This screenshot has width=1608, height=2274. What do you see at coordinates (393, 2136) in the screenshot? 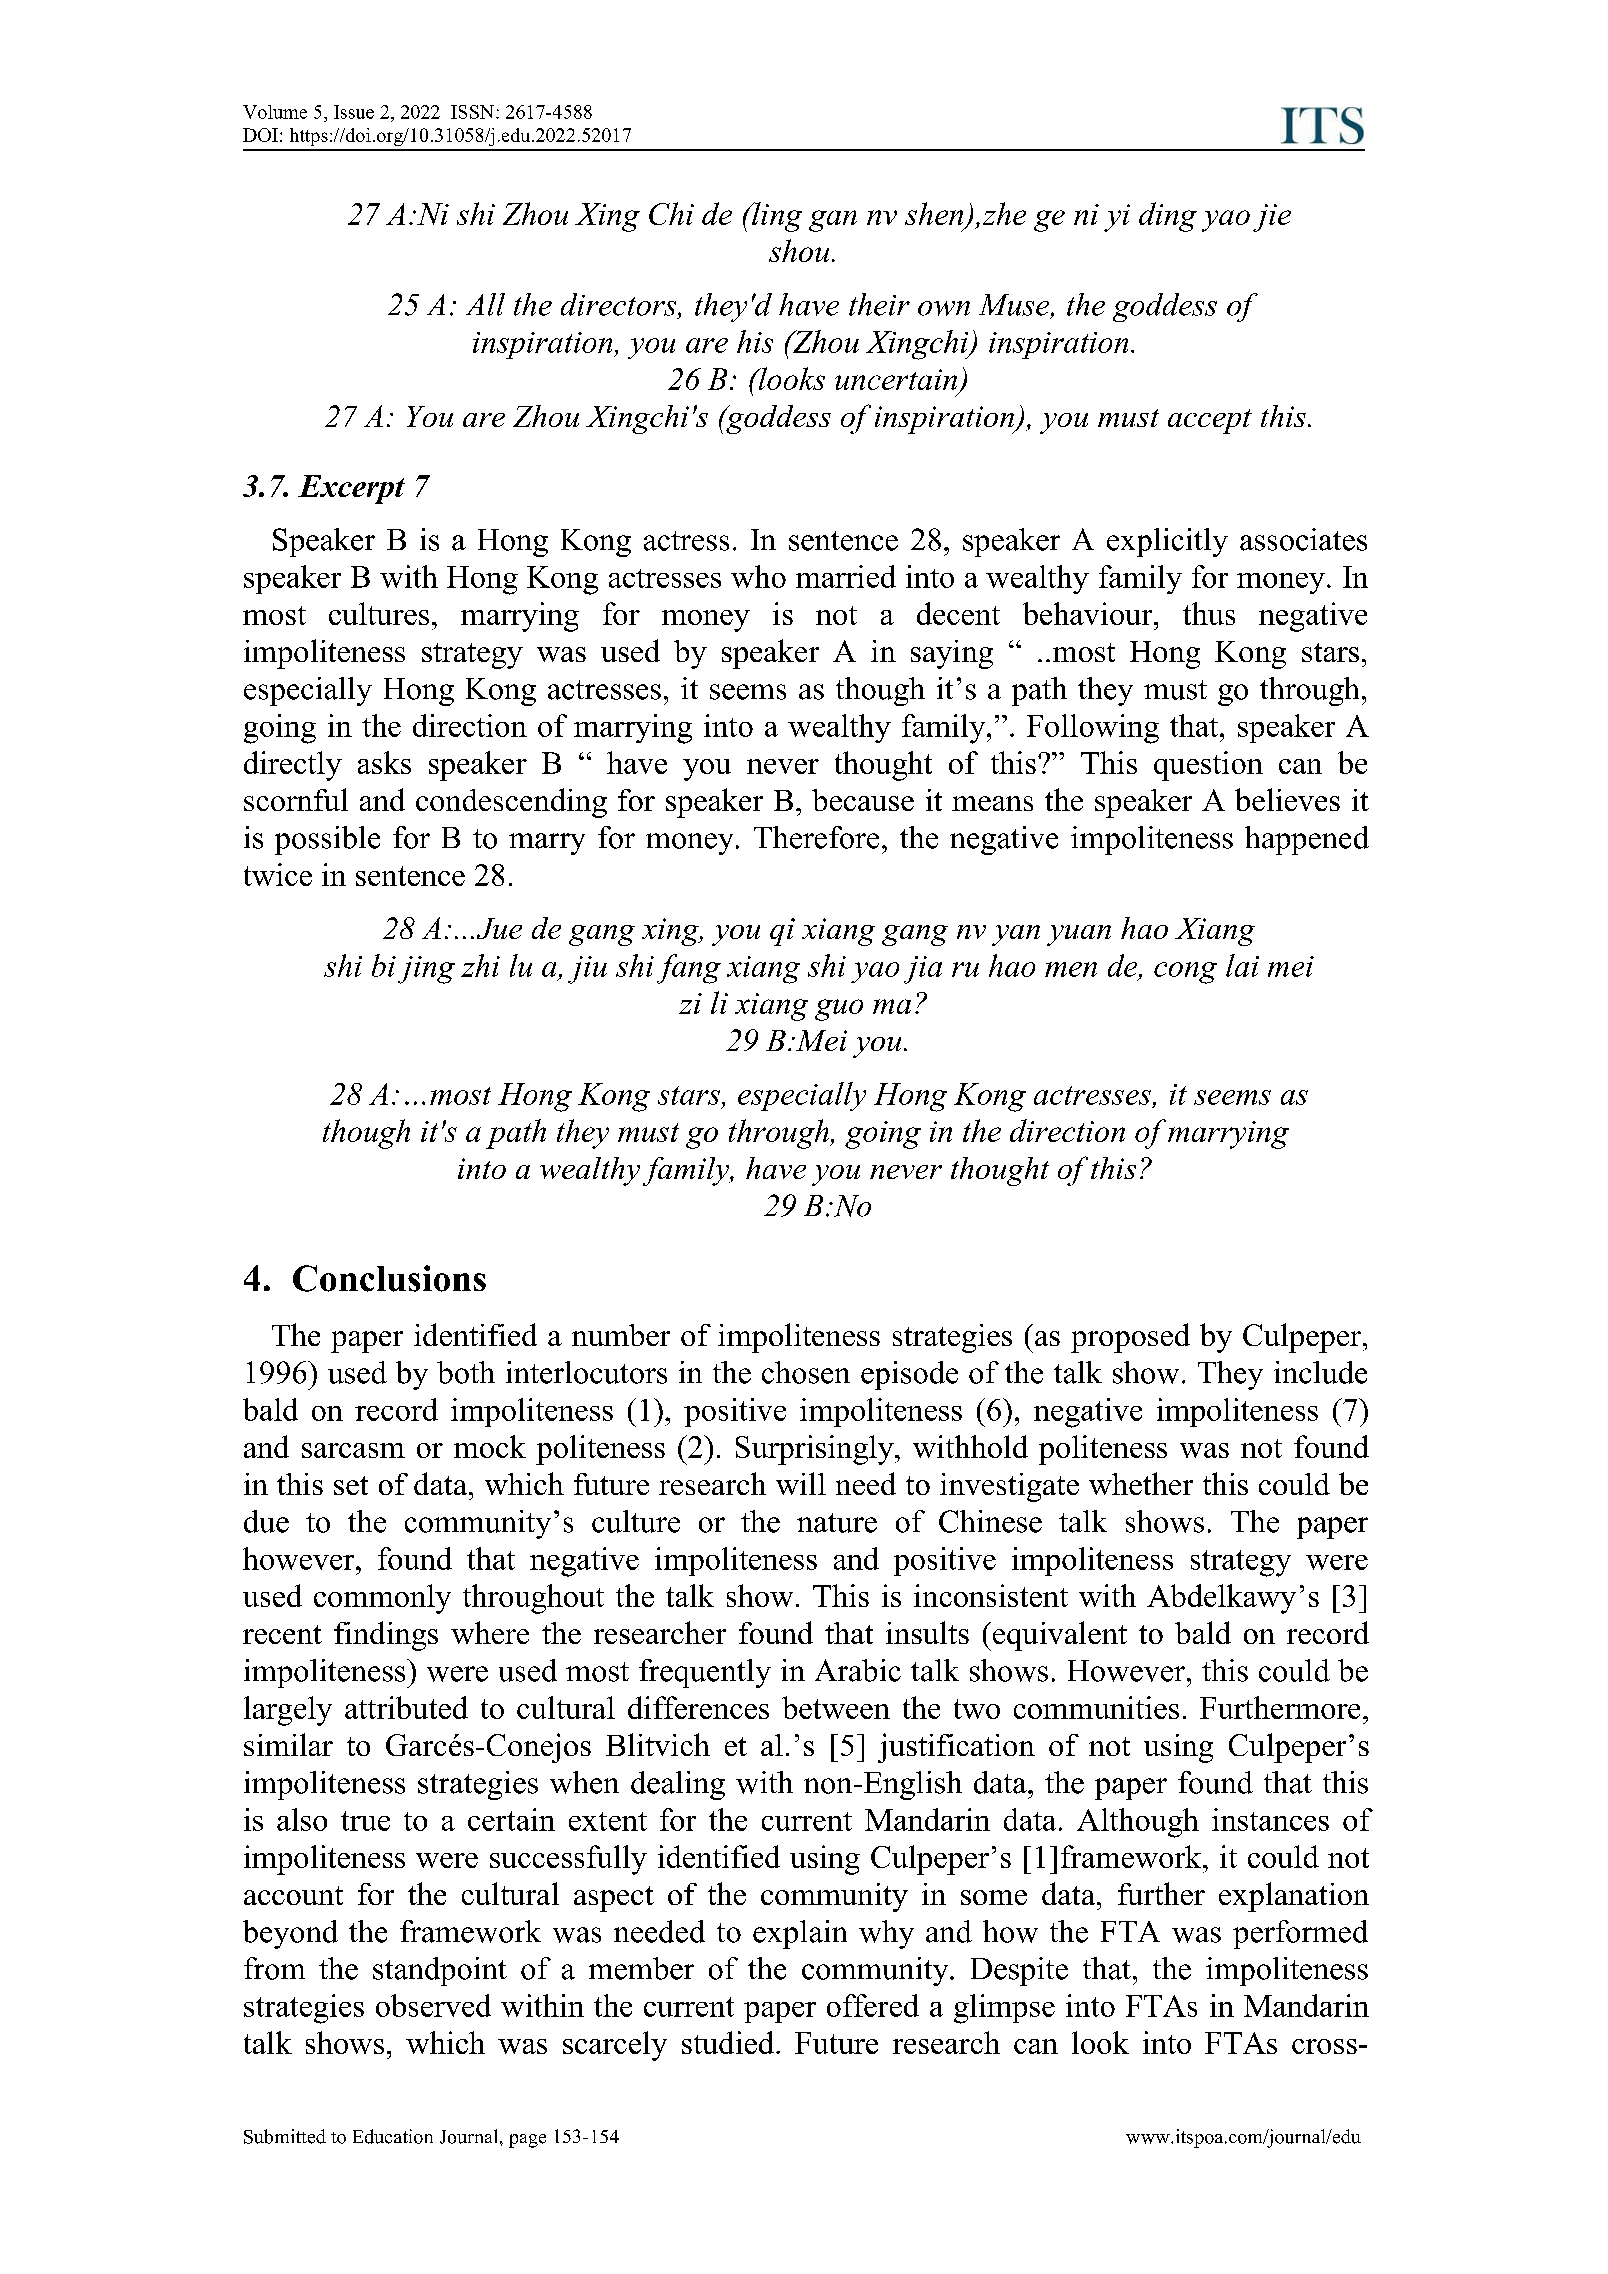
I see `Education` at bounding box center [393, 2136].
